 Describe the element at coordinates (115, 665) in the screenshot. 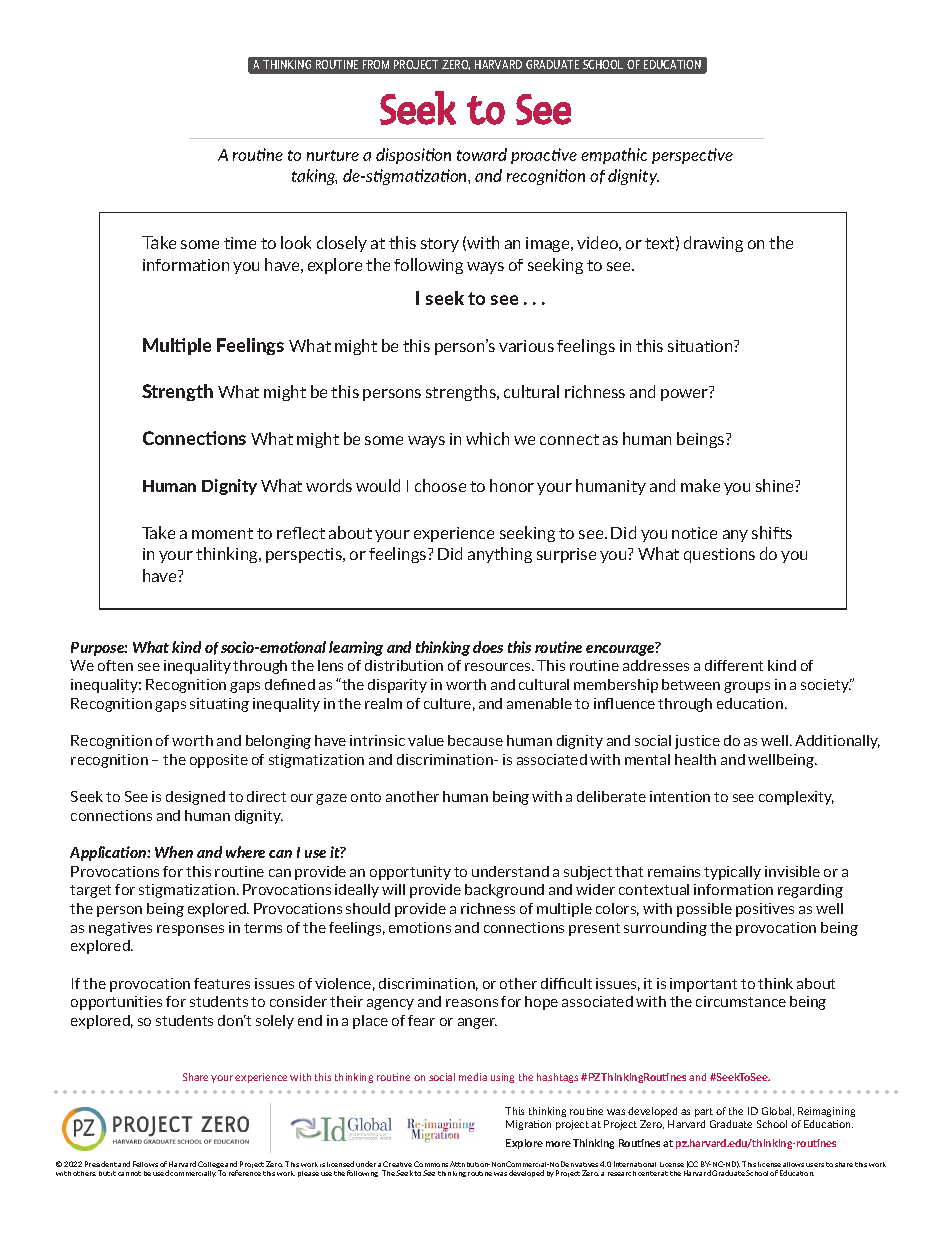

I see `often` at that location.
